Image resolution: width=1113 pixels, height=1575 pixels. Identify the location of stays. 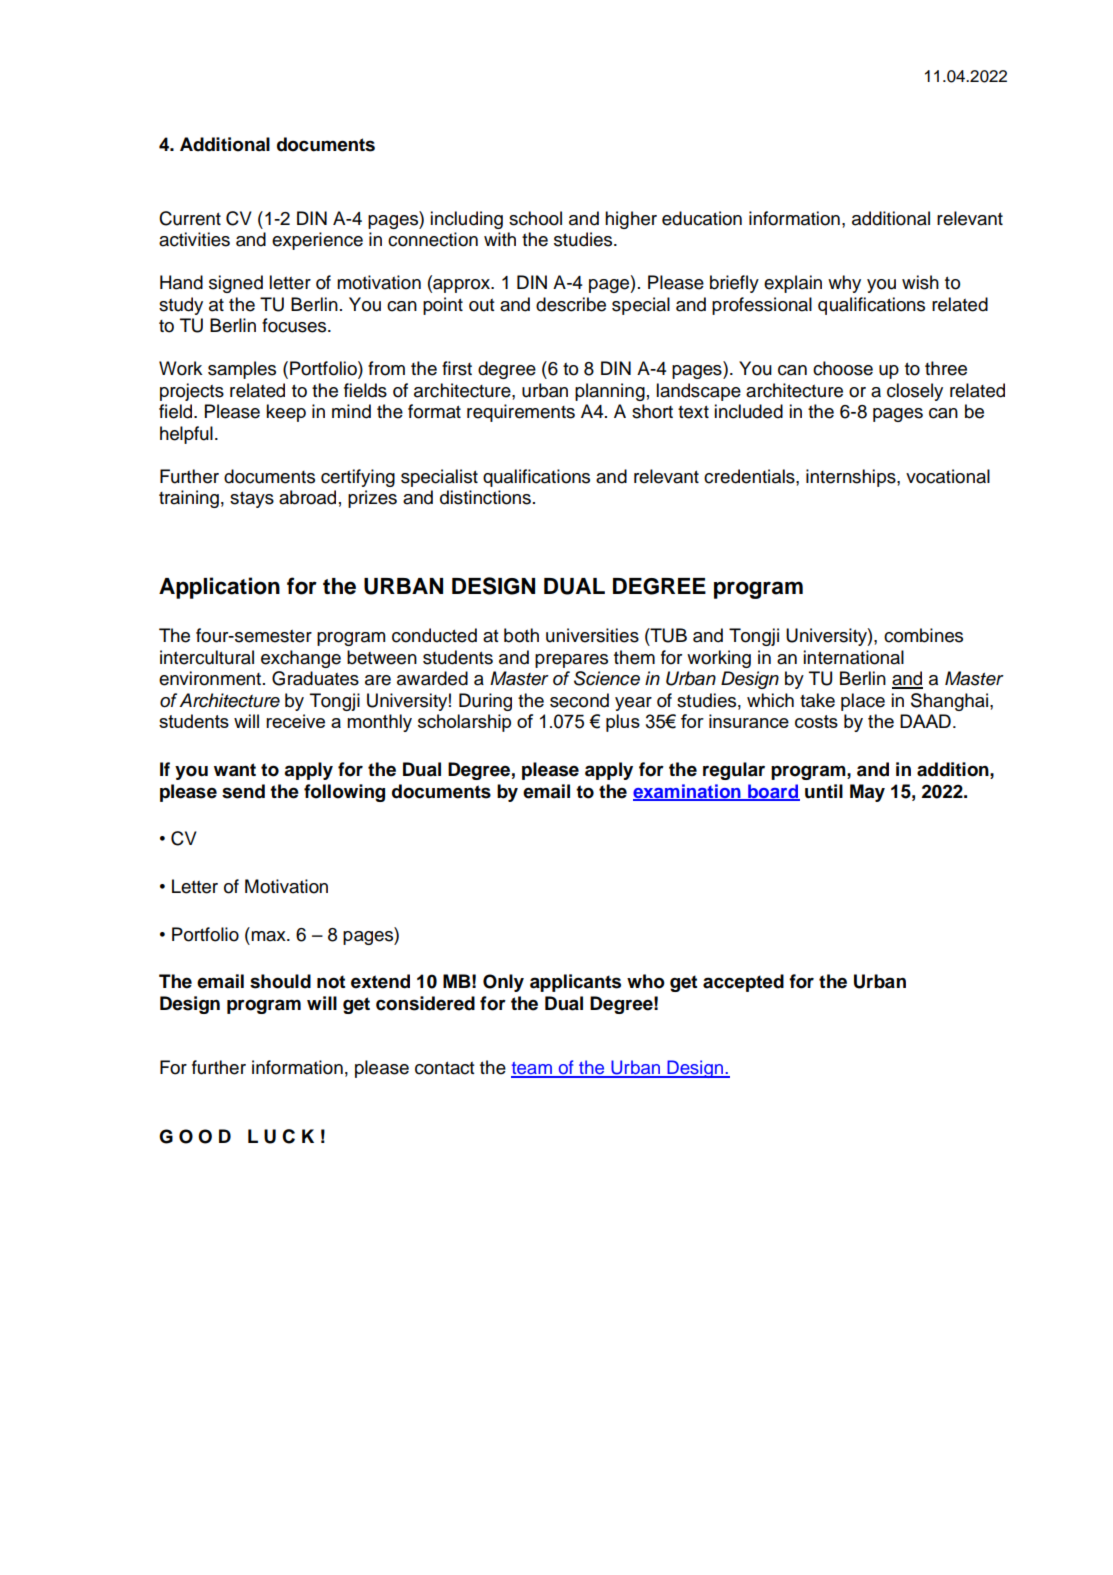
(252, 499).
